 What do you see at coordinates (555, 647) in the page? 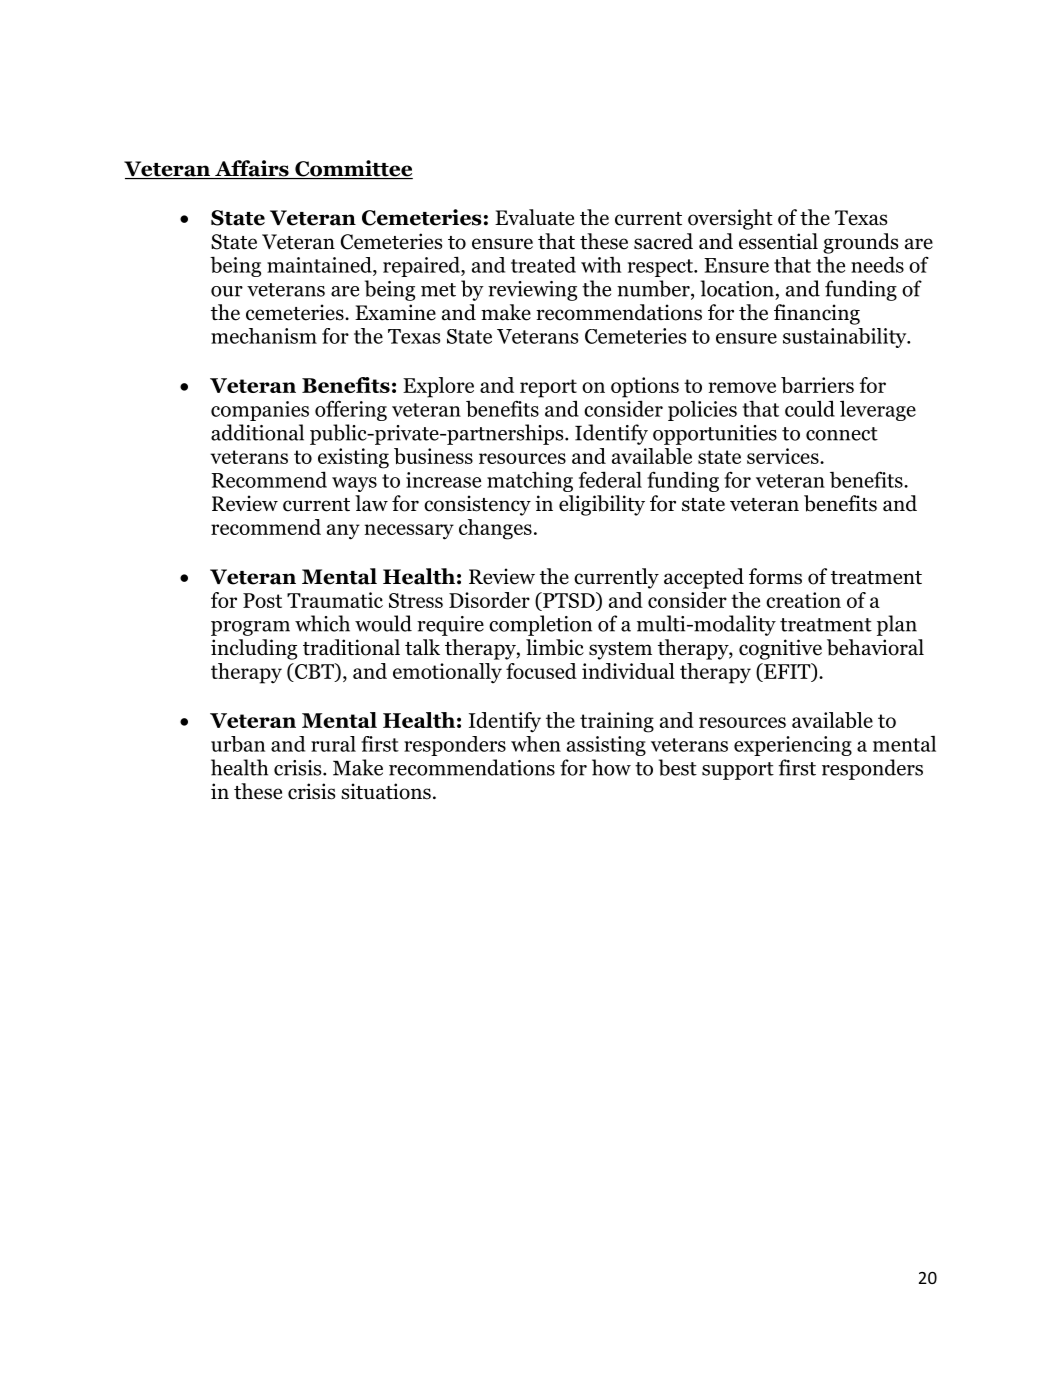
I see `limbic` at bounding box center [555, 647].
